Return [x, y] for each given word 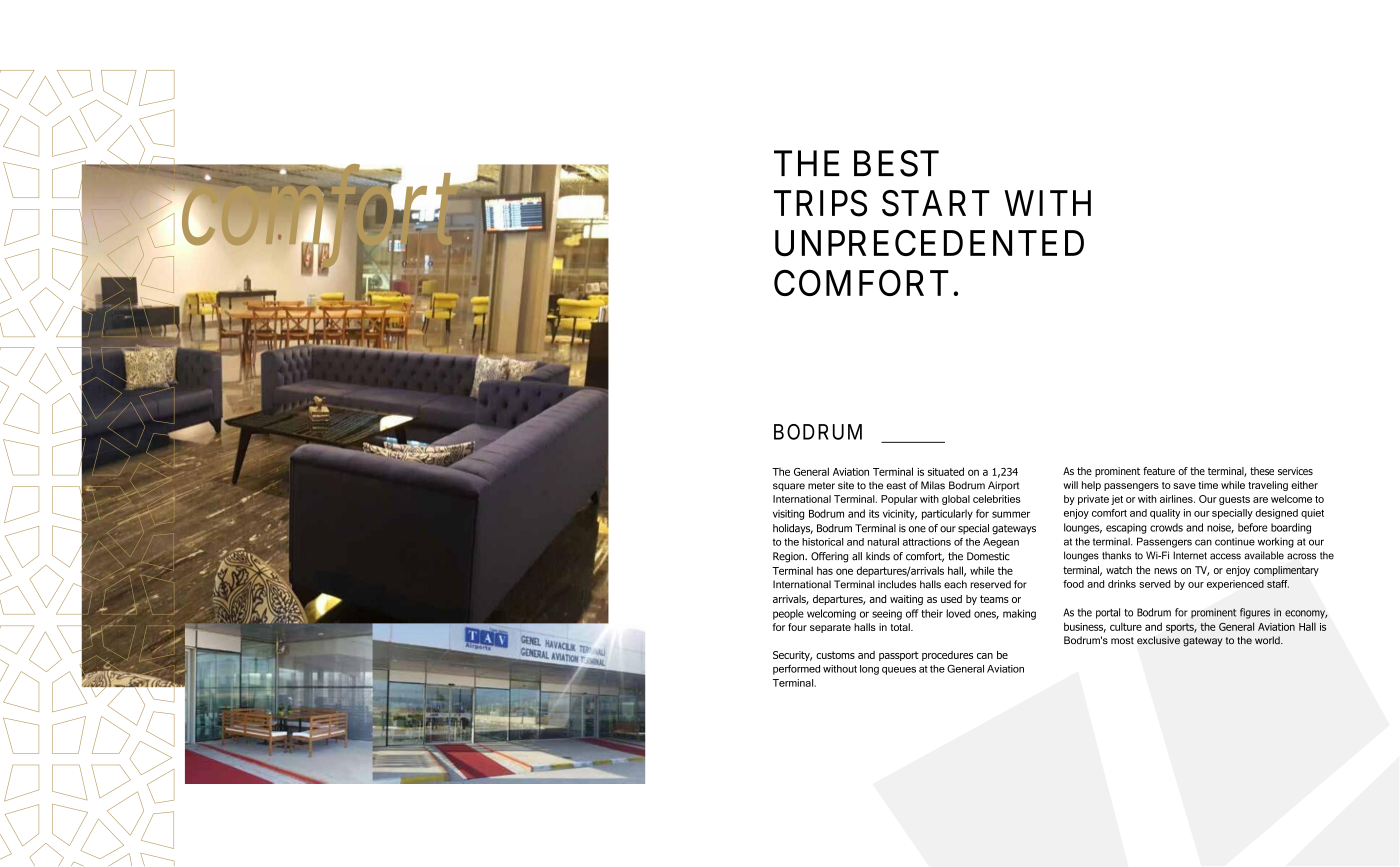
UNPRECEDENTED [929, 243]
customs [835, 655]
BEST [896, 163]
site [846, 485]
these [1262, 471]
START [936, 203]
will [1070, 485]
